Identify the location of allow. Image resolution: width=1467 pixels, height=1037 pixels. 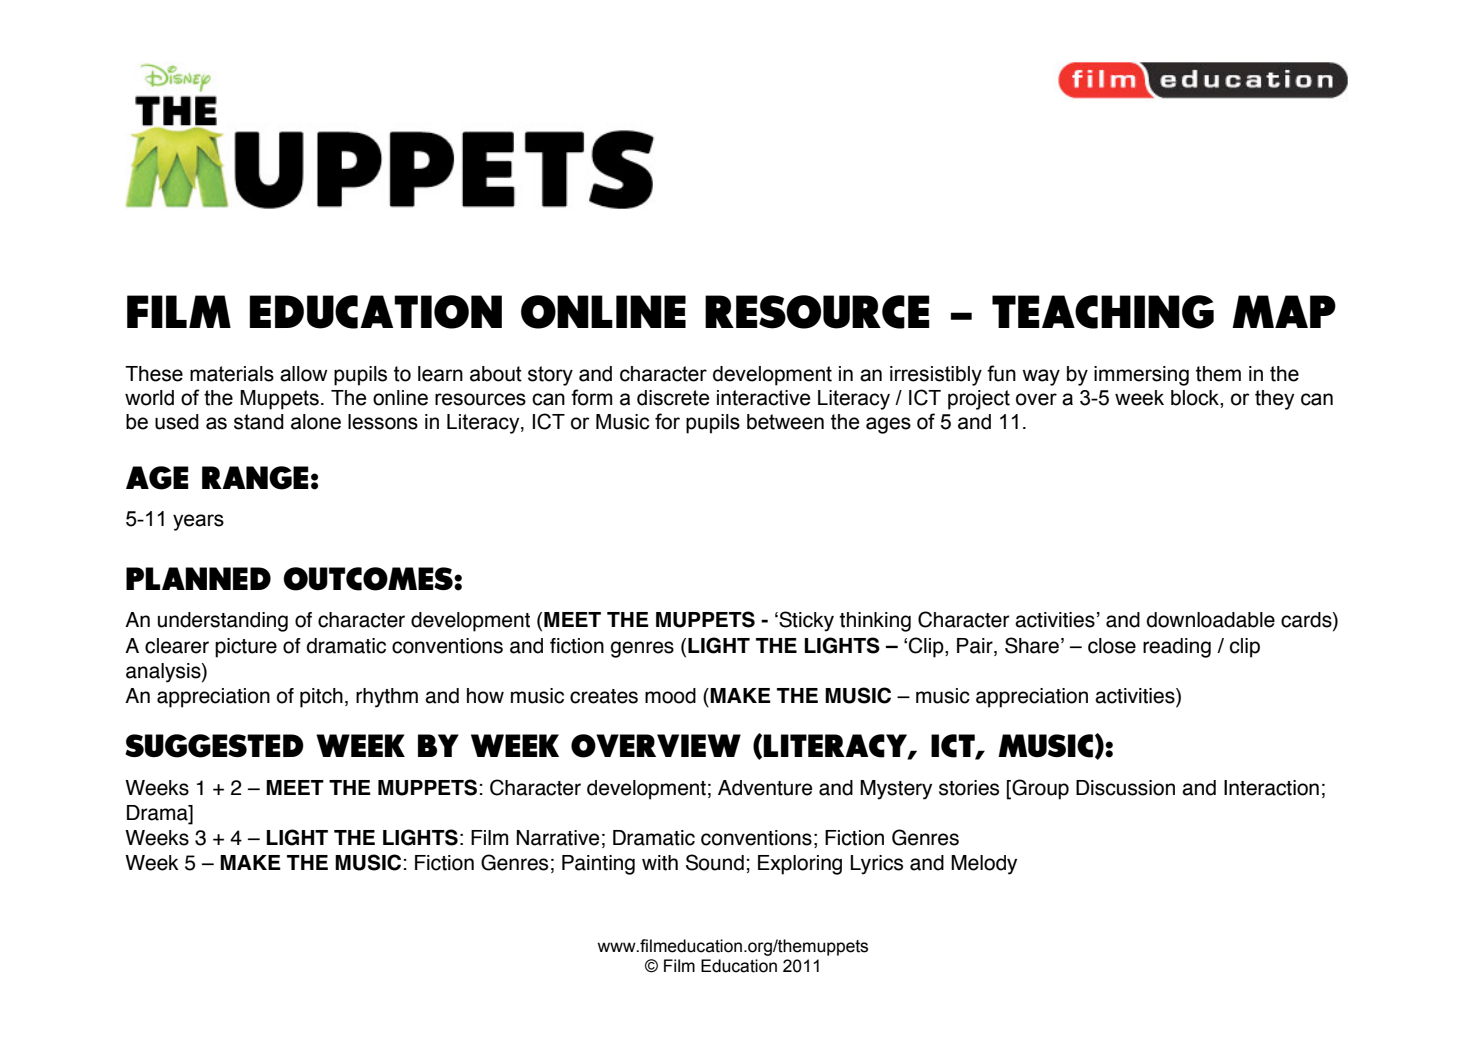
(304, 374).
